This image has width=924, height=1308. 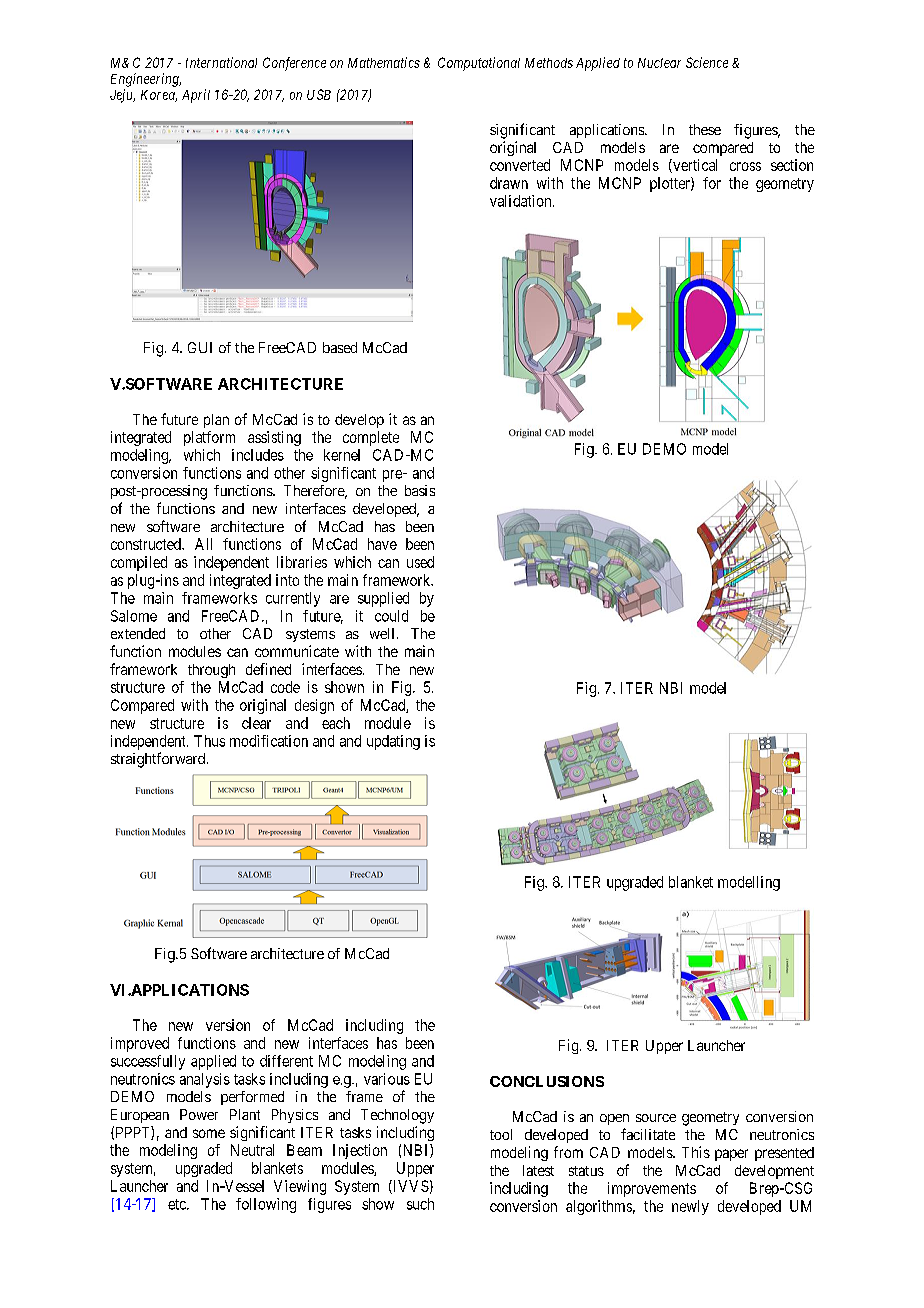 I want to click on GUI, so click(x=200, y=347).
